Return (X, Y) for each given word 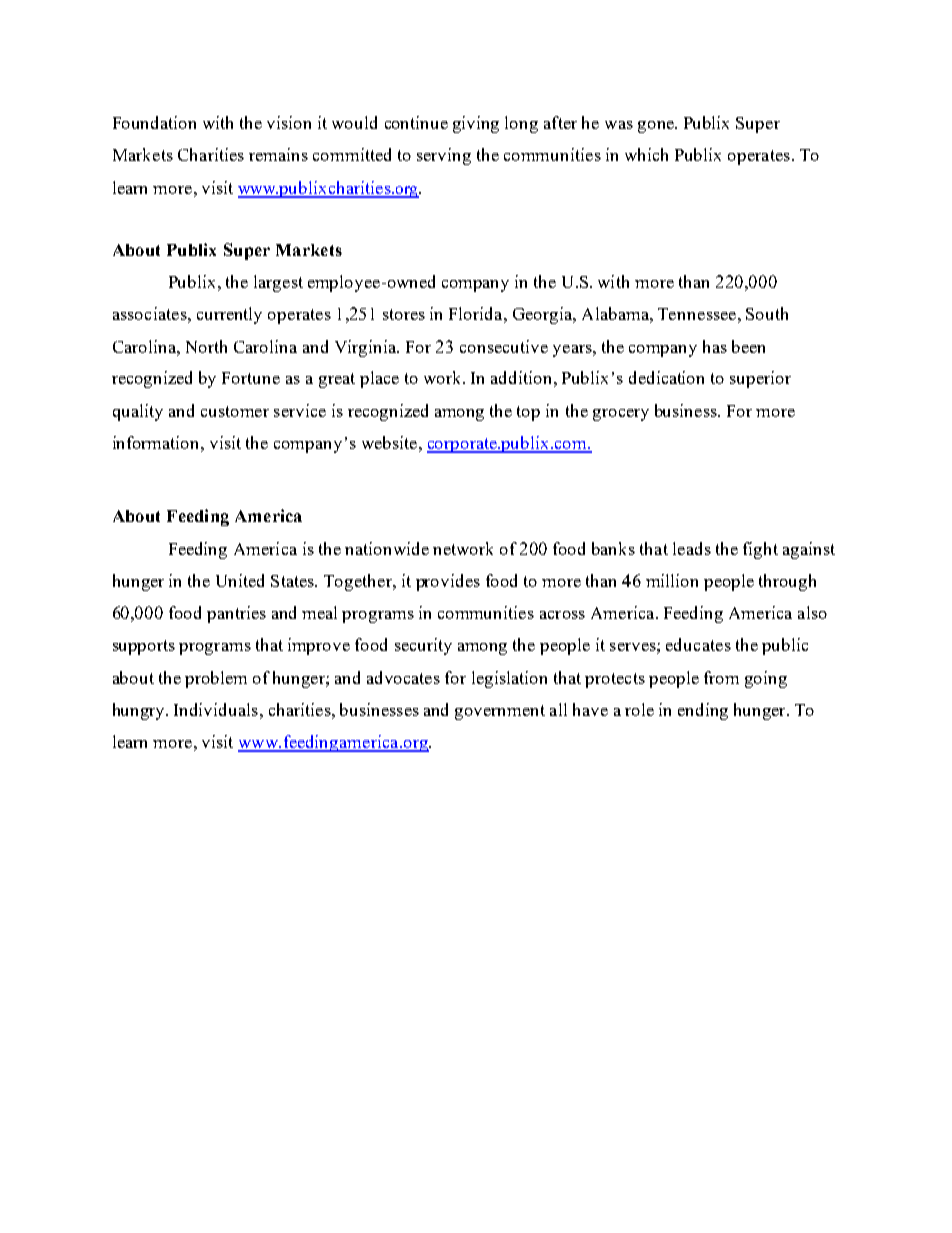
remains (278, 154)
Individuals (216, 709)
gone (657, 127)
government (500, 712)
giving (476, 124)
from (721, 677)
